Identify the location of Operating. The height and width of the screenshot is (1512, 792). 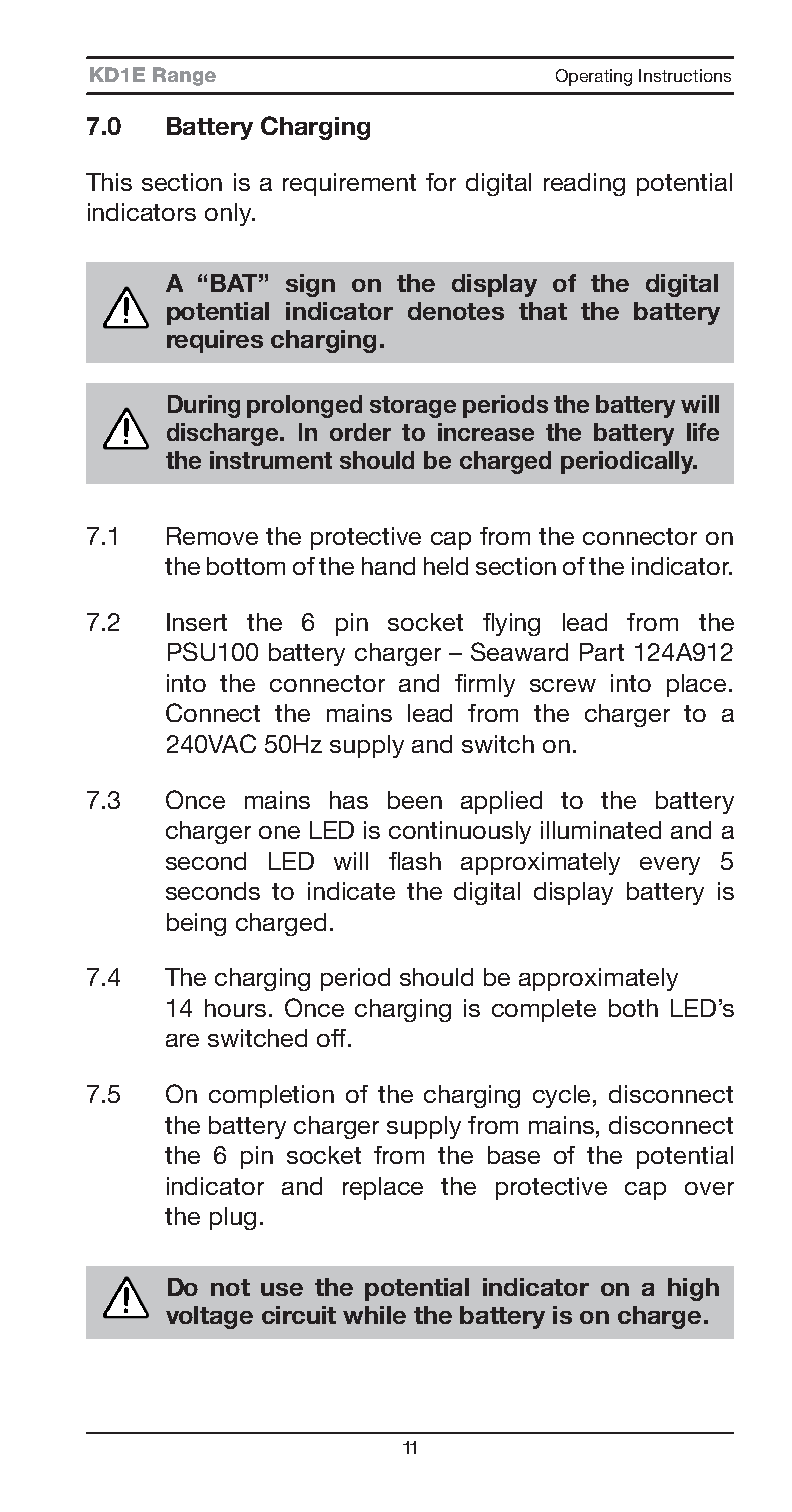
(594, 77).
